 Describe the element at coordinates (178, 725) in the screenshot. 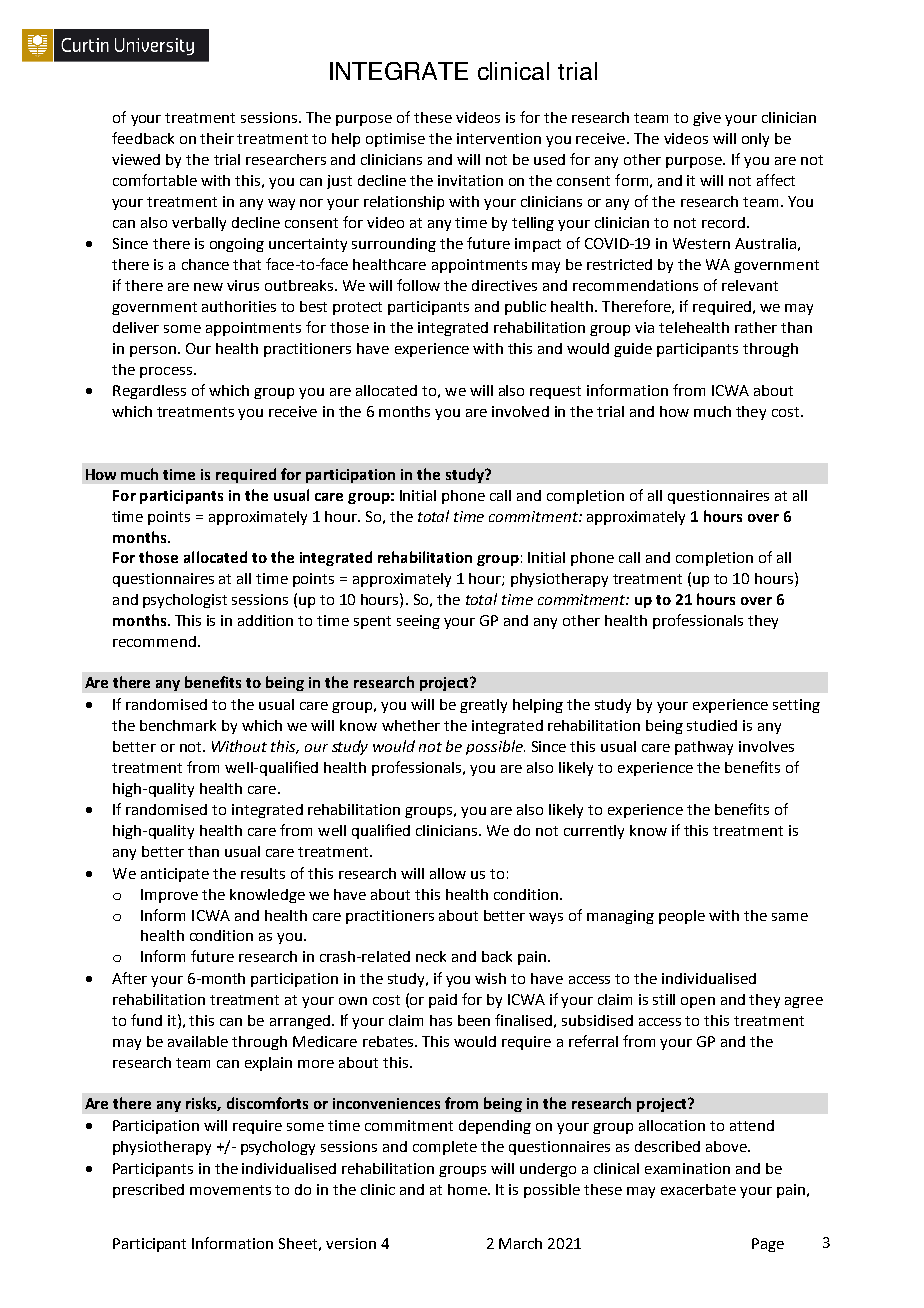

I see `benchmark` at that location.
